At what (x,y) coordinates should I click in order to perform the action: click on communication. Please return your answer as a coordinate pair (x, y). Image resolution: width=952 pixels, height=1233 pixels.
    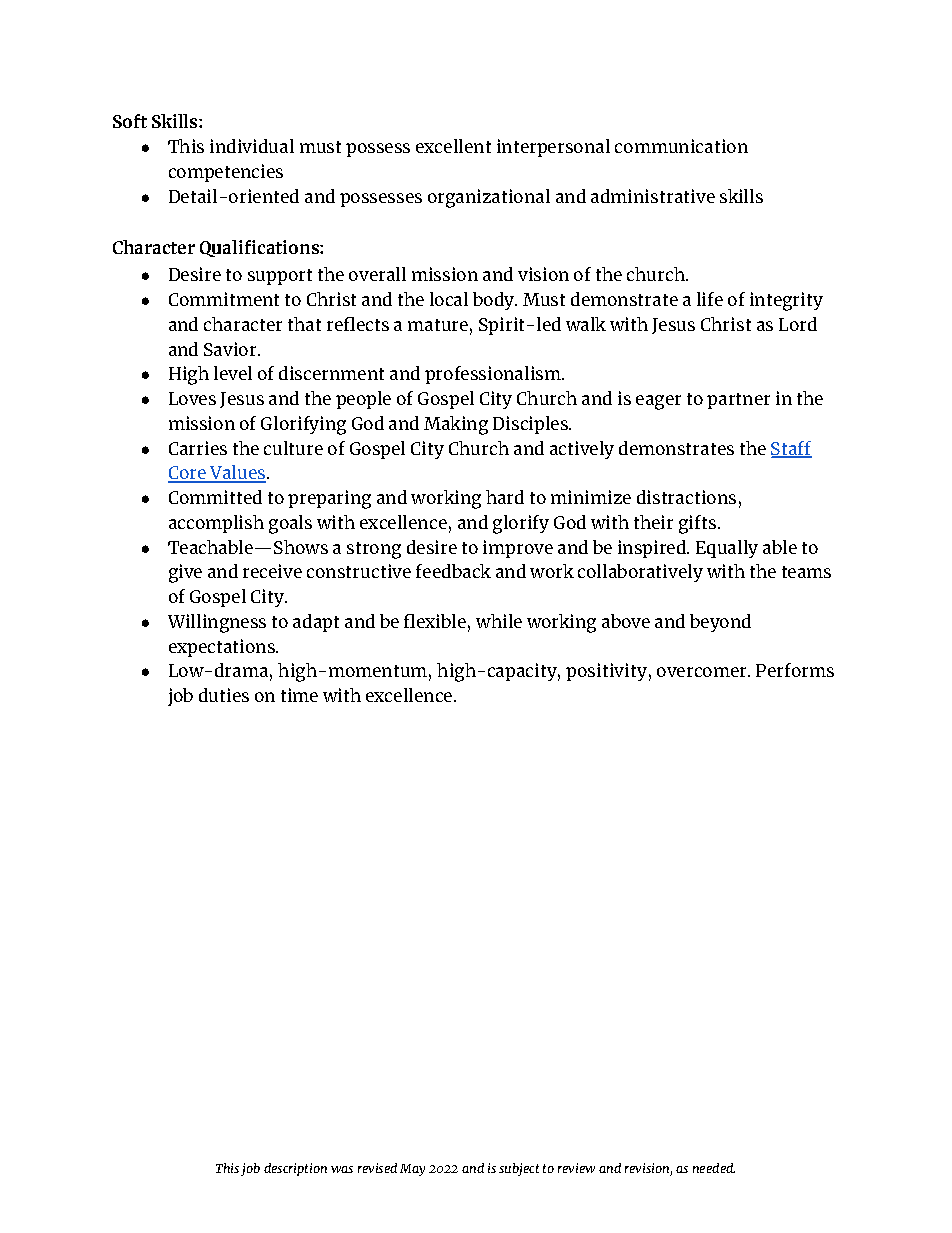
    Looking at the image, I should click on (681, 146).
